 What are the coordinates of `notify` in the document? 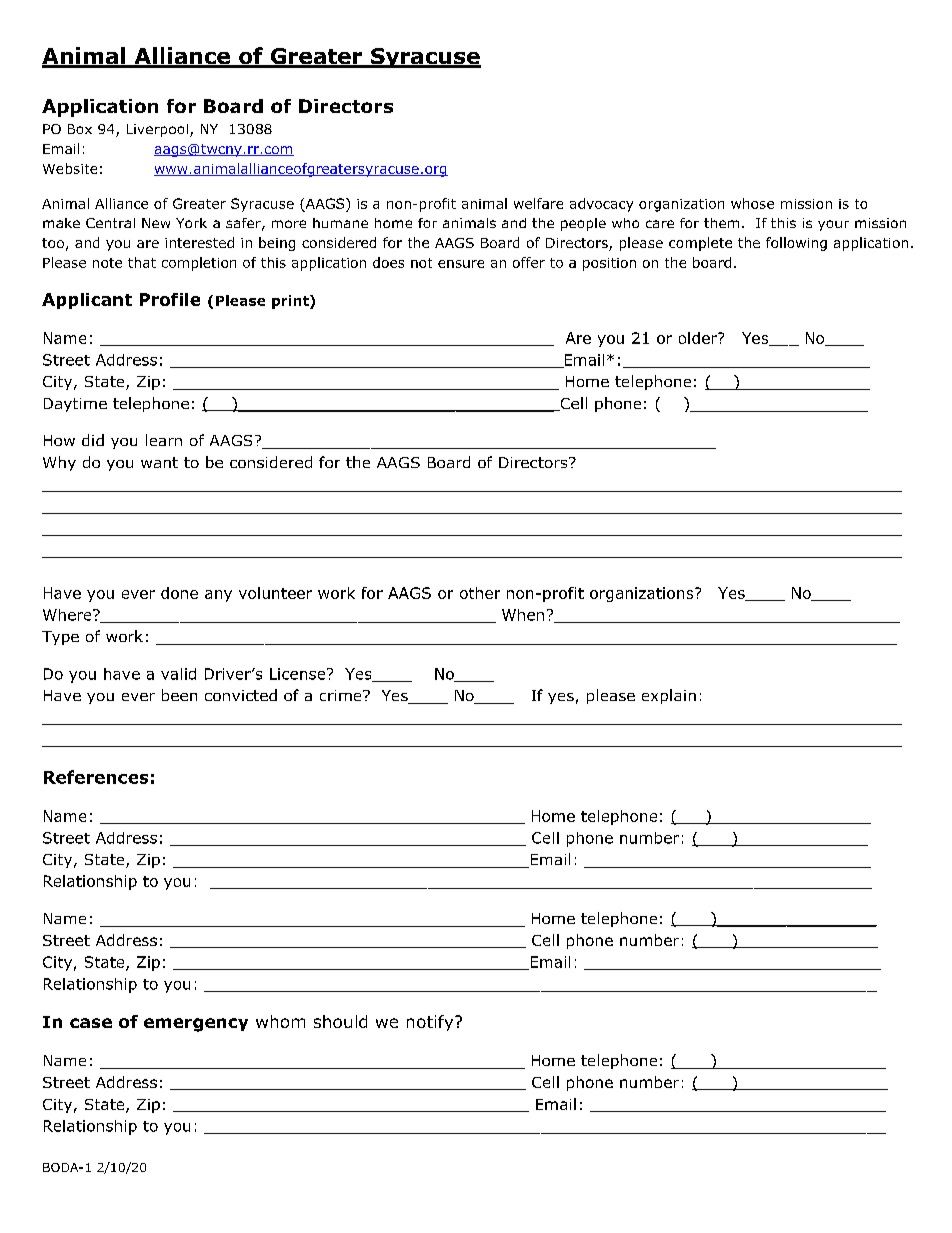 It's located at (431, 1023).
